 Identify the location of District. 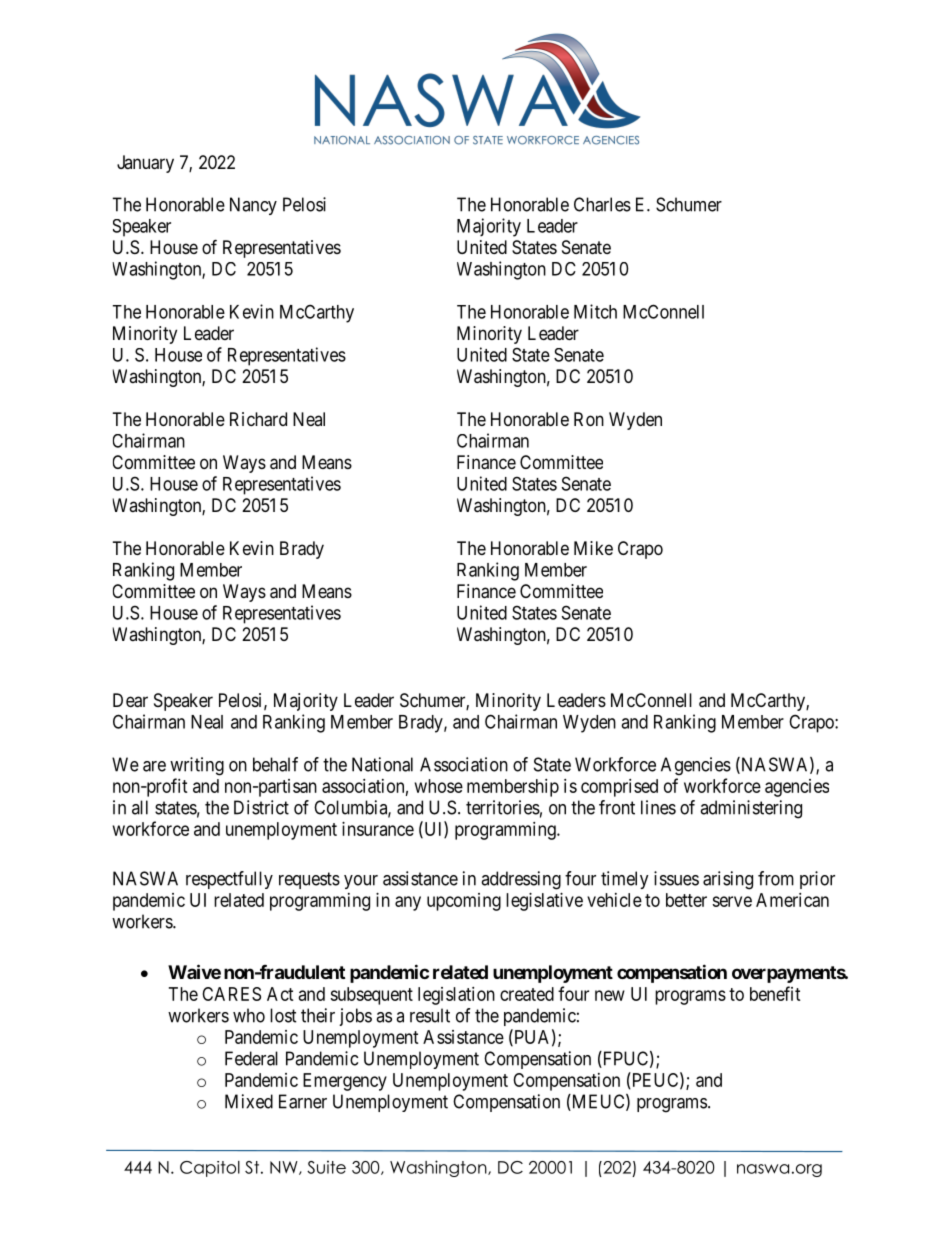
(261, 807).
